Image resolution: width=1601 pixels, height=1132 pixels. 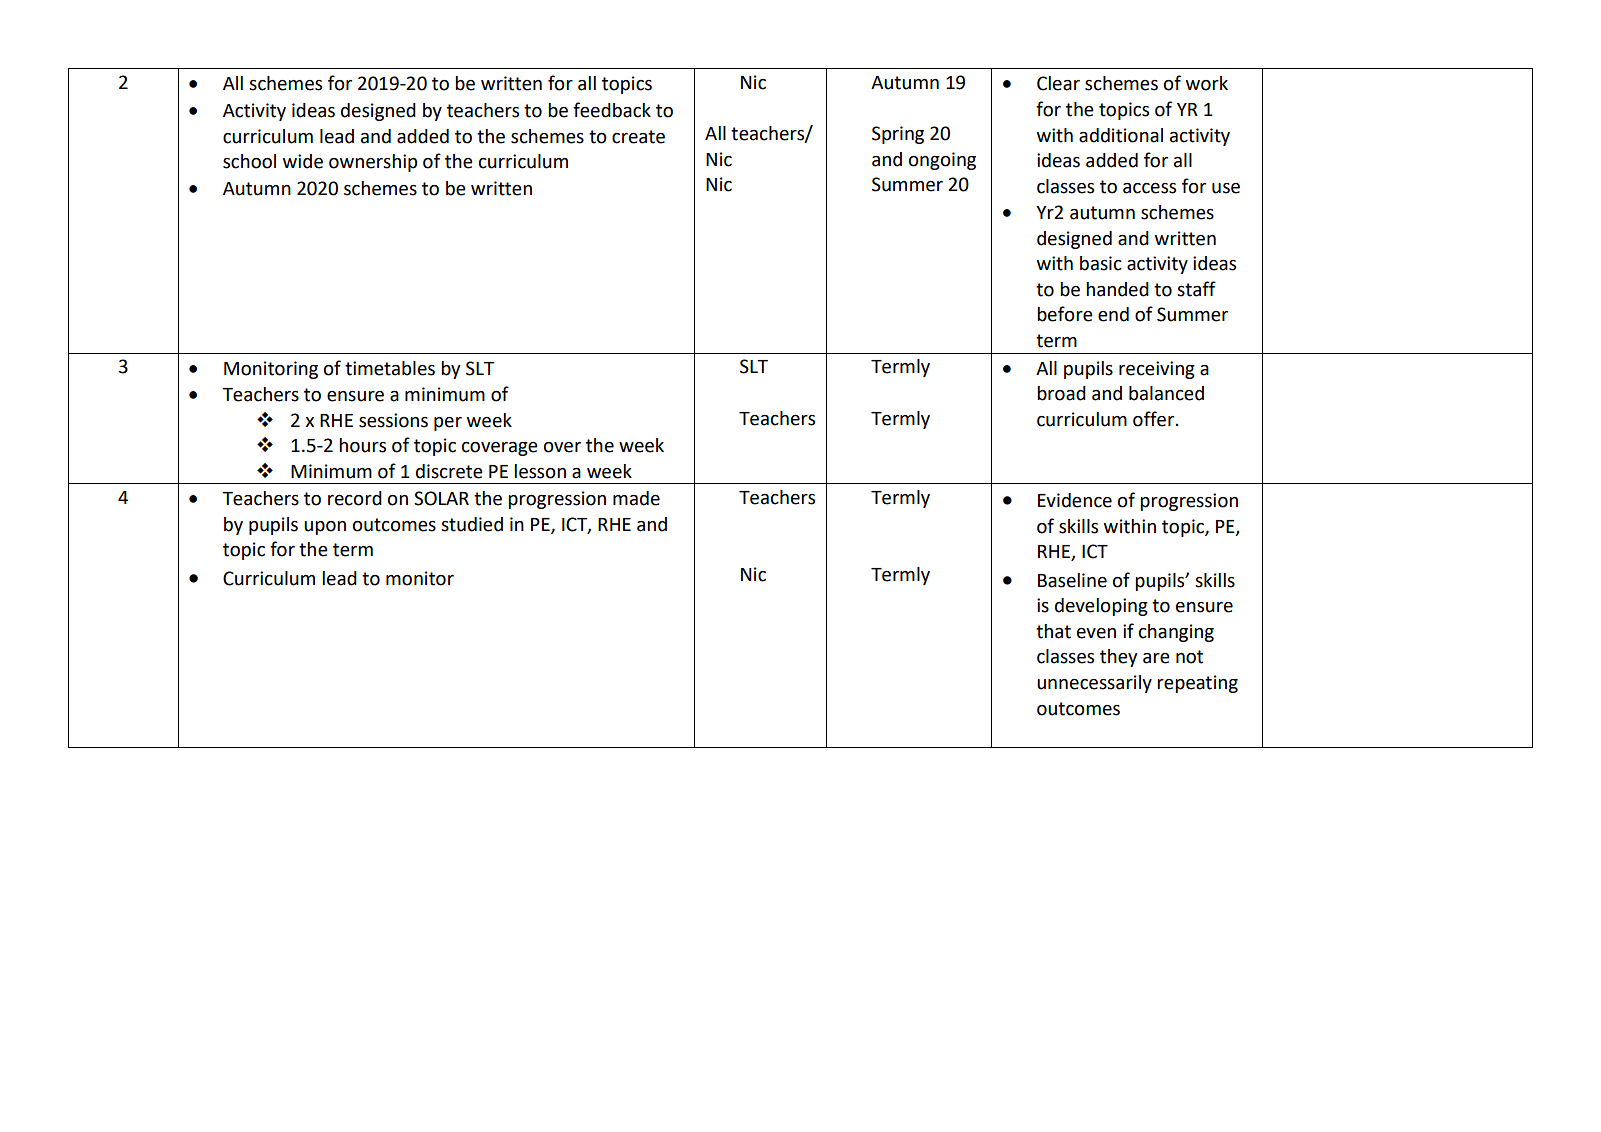 What do you see at coordinates (472, 524) in the screenshot?
I see `studied` at bounding box center [472, 524].
